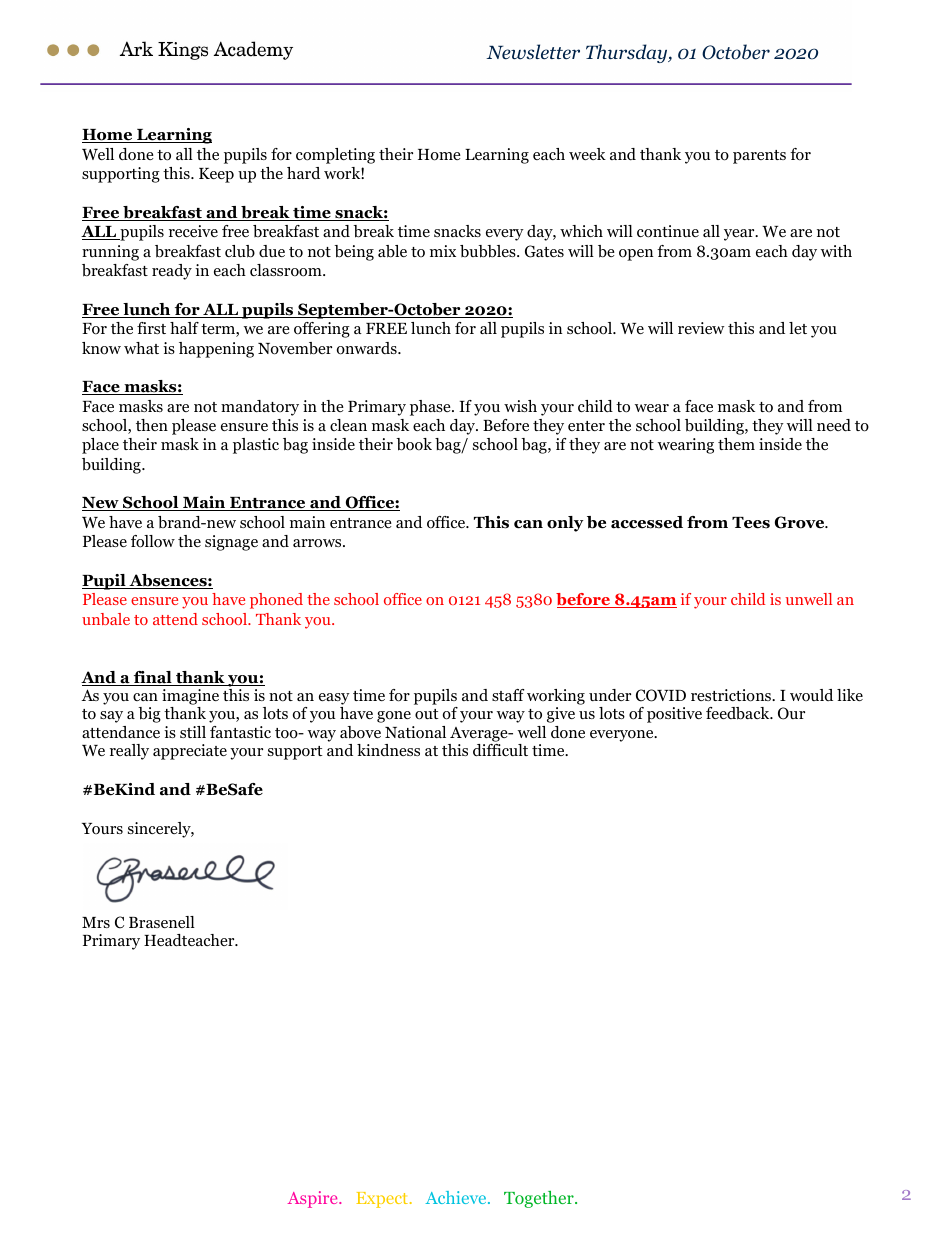 The width and height of the screenshot is (952, 1233). What do you see at coordinates (739, 713) in the screenshot?
I see `feedback` at bounding box center [739, 713].
